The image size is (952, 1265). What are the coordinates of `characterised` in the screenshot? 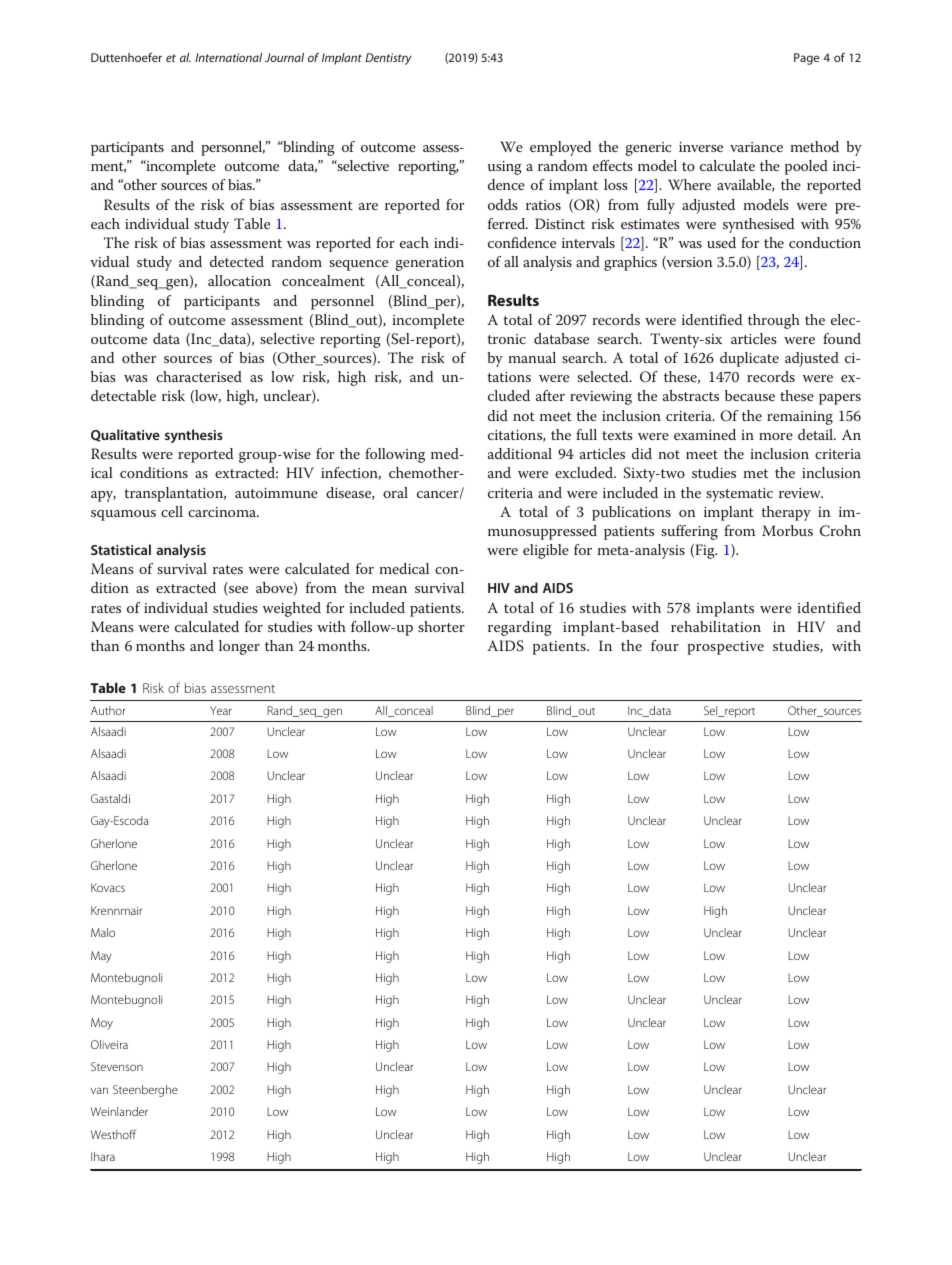 It's located at (199, 376).
